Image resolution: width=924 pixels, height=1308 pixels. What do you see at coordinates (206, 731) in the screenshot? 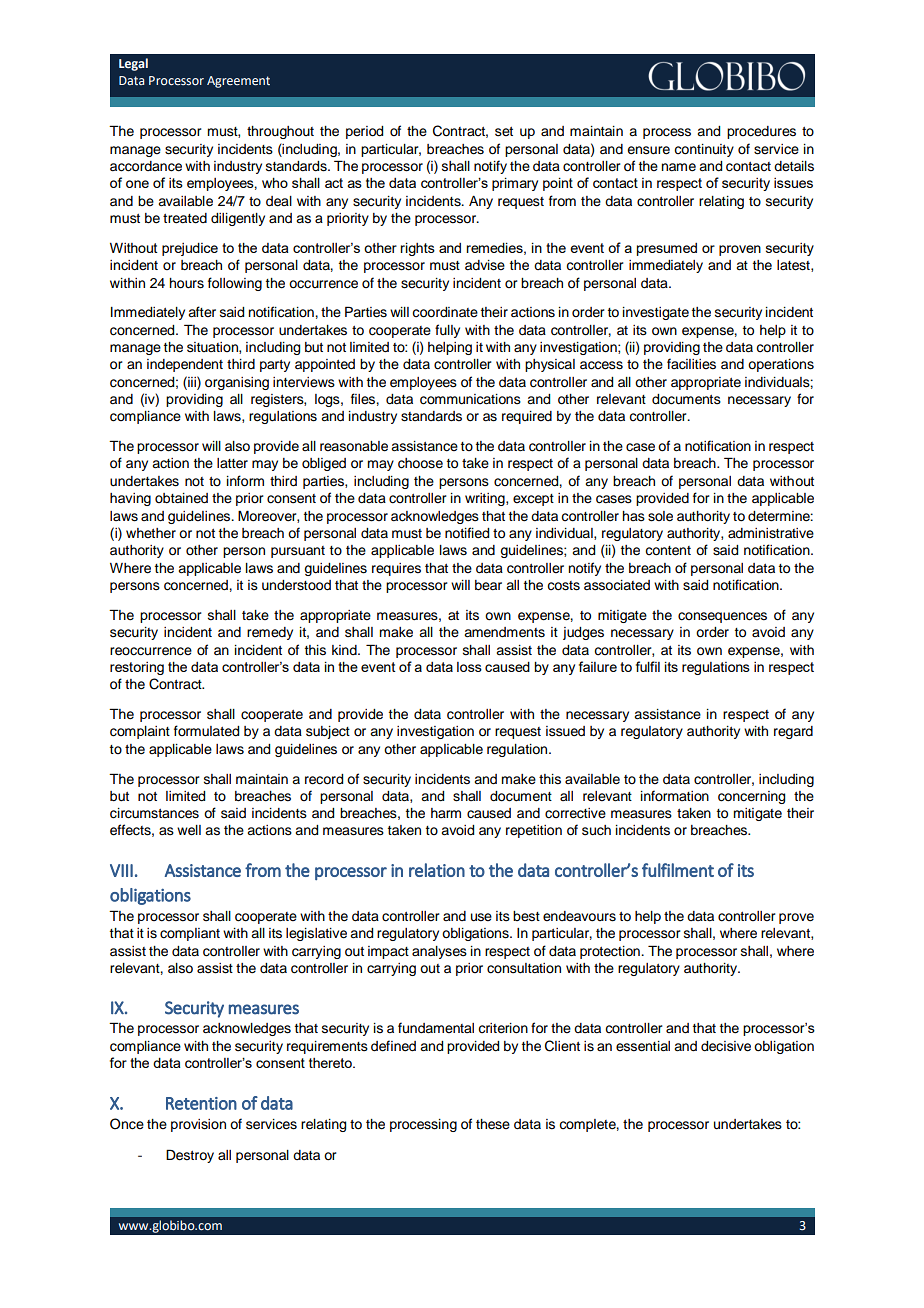
I see `formulated` at bounding box center [206, 731].
